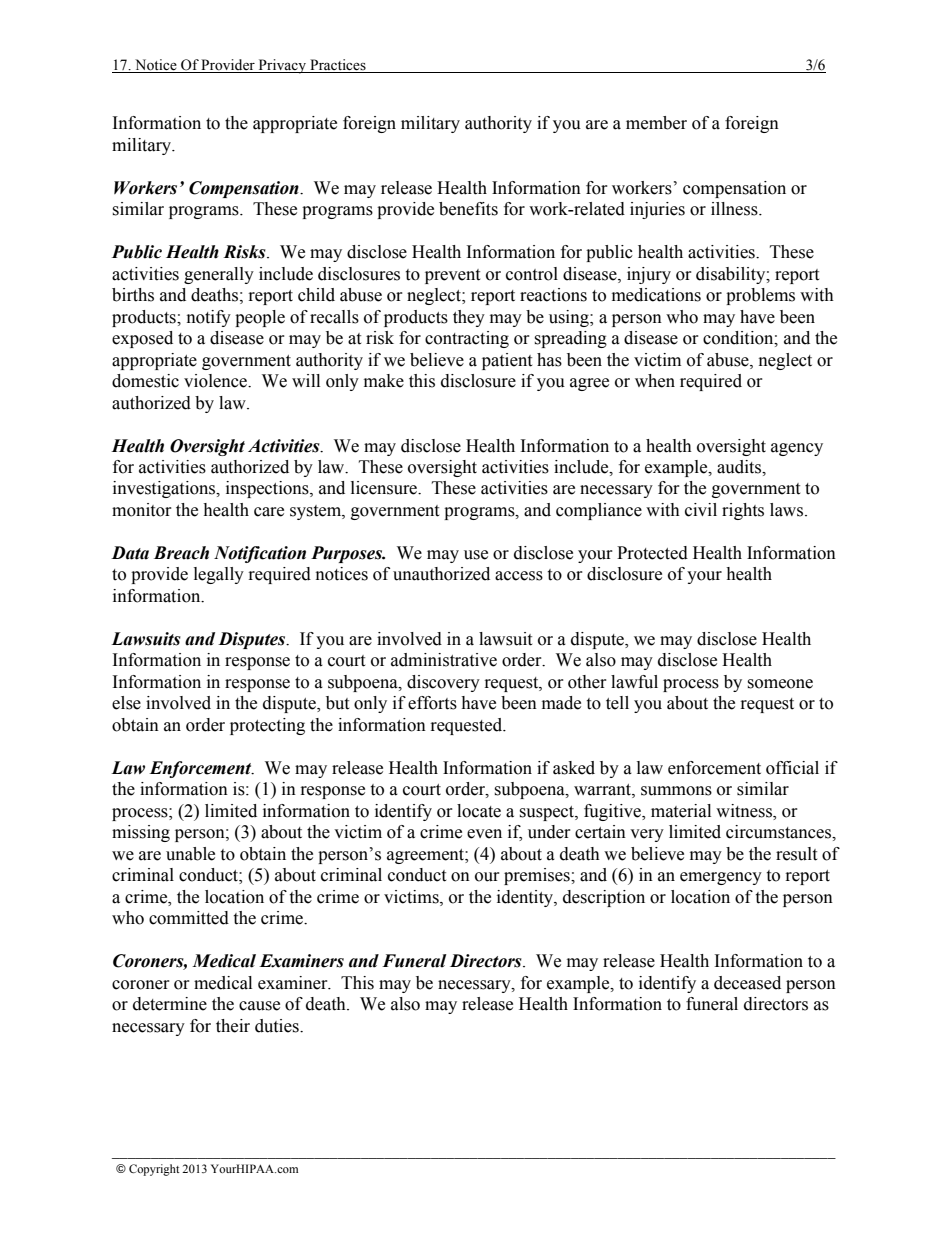 The image size is (952, 1233). What do you see at coordinates (165, 489) in the document?
I see `investigations` at bounding box center [165, 489].
